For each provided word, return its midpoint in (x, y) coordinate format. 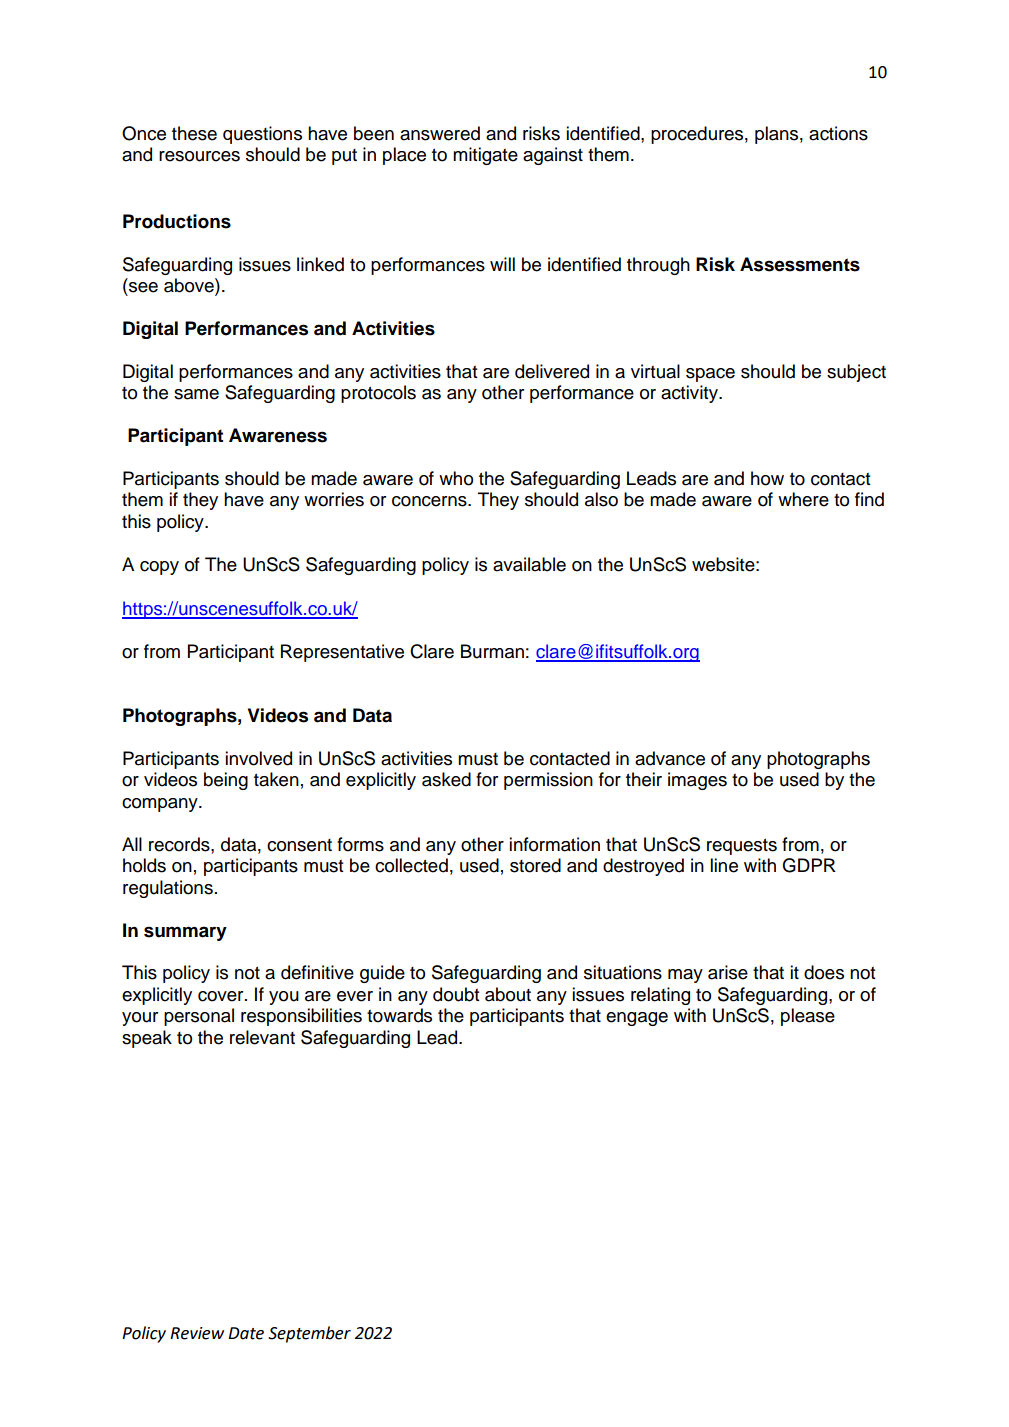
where (803, 499)
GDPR (809, 865)
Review (197, 1333)
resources (199, 156)
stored (535, 865)
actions (838, 133)
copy (159, 568)
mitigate (485, 156)
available (529, 564)
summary (185, 933)
